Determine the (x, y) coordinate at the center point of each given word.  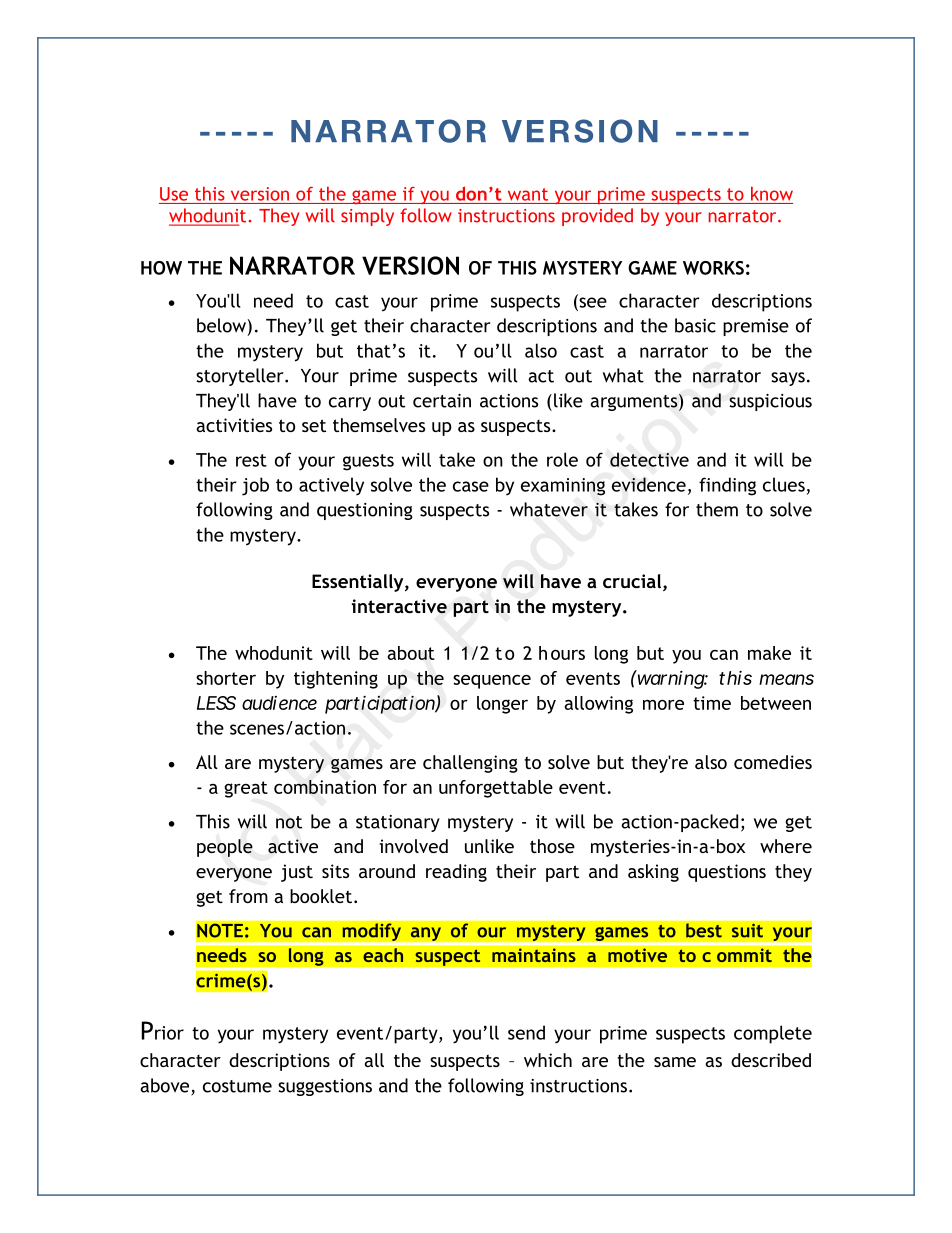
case (471, 486)
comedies (773, 762)
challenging (470, 764)
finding (727, 486)
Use (174, 194)
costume (237, 1086)
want (528, 194)
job (255, 486)
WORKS (713, 268)
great (246, 789)
